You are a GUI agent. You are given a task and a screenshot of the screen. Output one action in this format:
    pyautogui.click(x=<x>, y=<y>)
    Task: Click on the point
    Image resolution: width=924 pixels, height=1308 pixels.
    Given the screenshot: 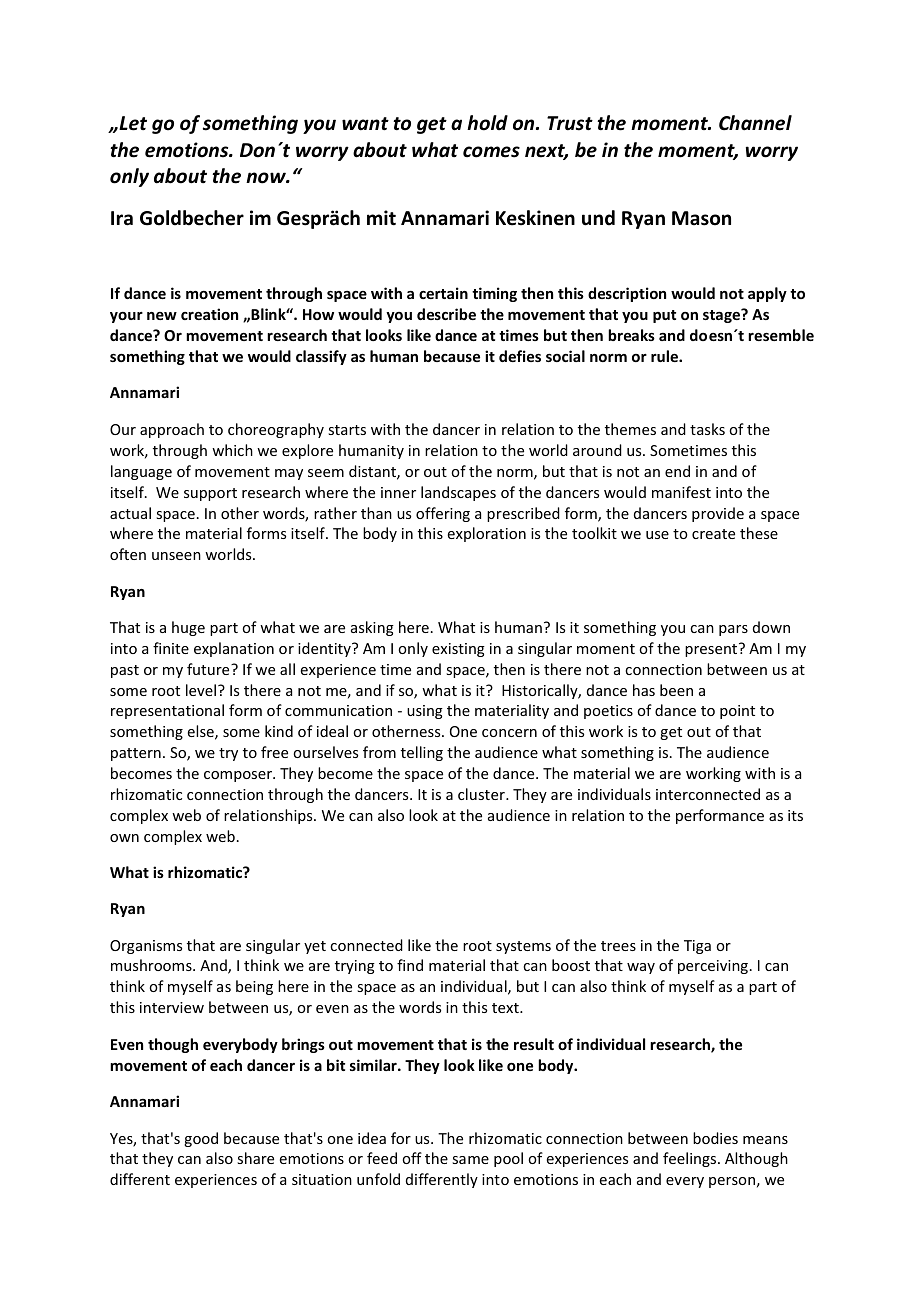 What is the action you would take?
    pyautogui.click(x=737, y=712)
